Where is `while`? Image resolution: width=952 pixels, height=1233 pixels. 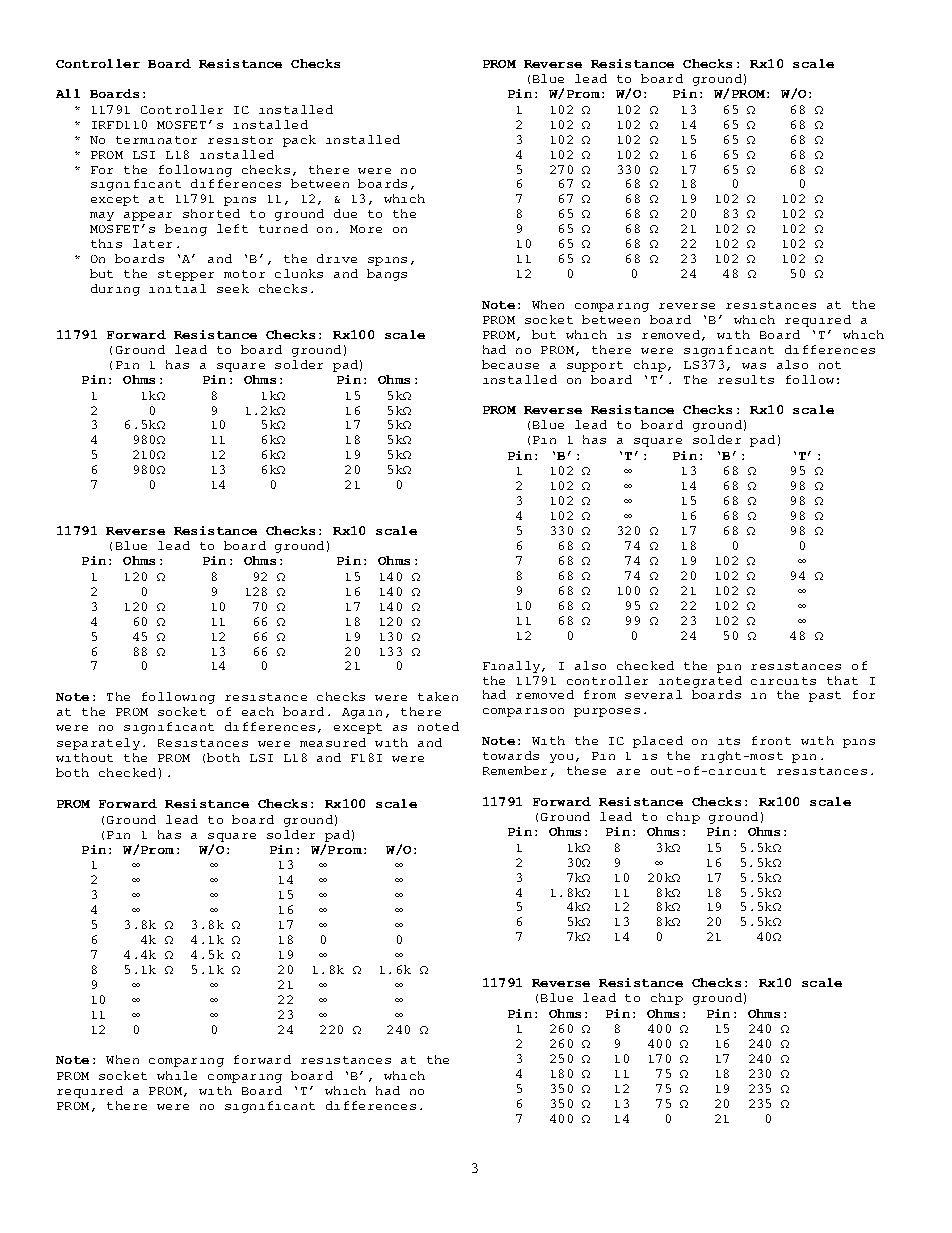
while is located at coordinates (177, 1075).
